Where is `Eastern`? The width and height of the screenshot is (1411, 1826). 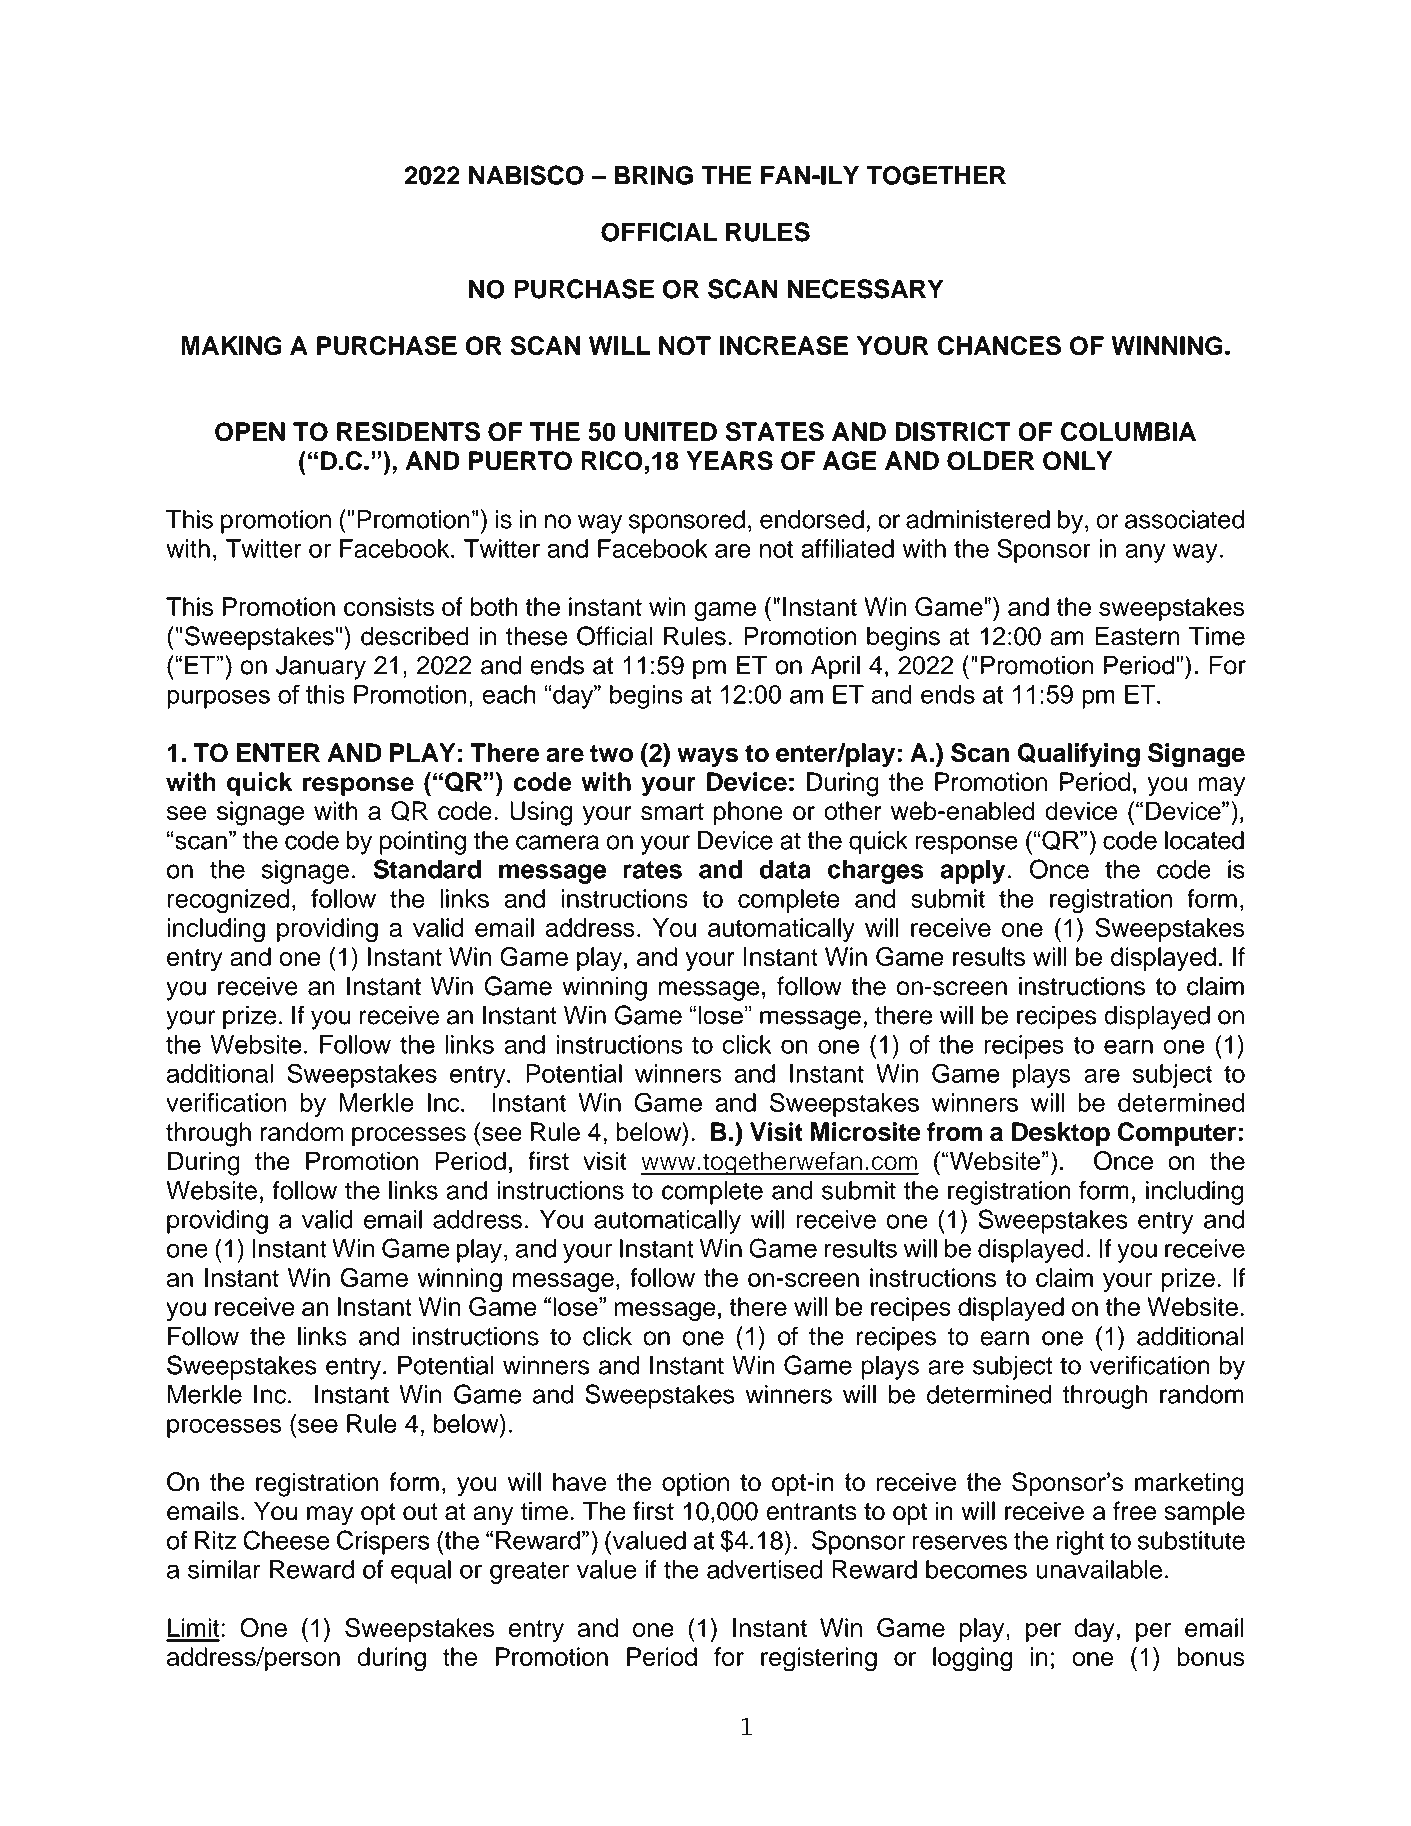 Eastern is located at coordinates (1137, 636).
